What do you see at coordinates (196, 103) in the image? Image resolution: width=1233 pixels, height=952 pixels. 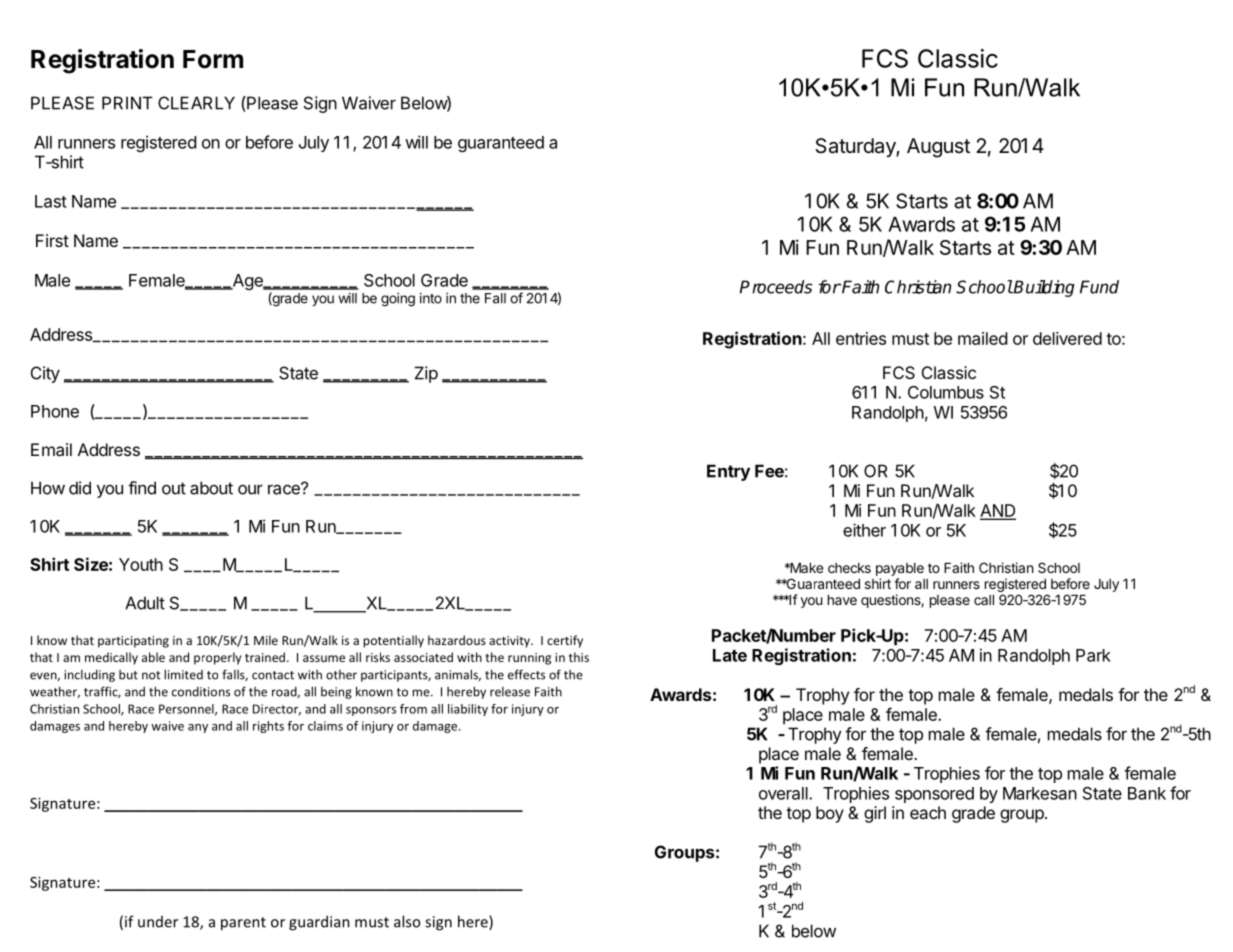 I see `CLEARLY` at bounding box center [196, 103].
